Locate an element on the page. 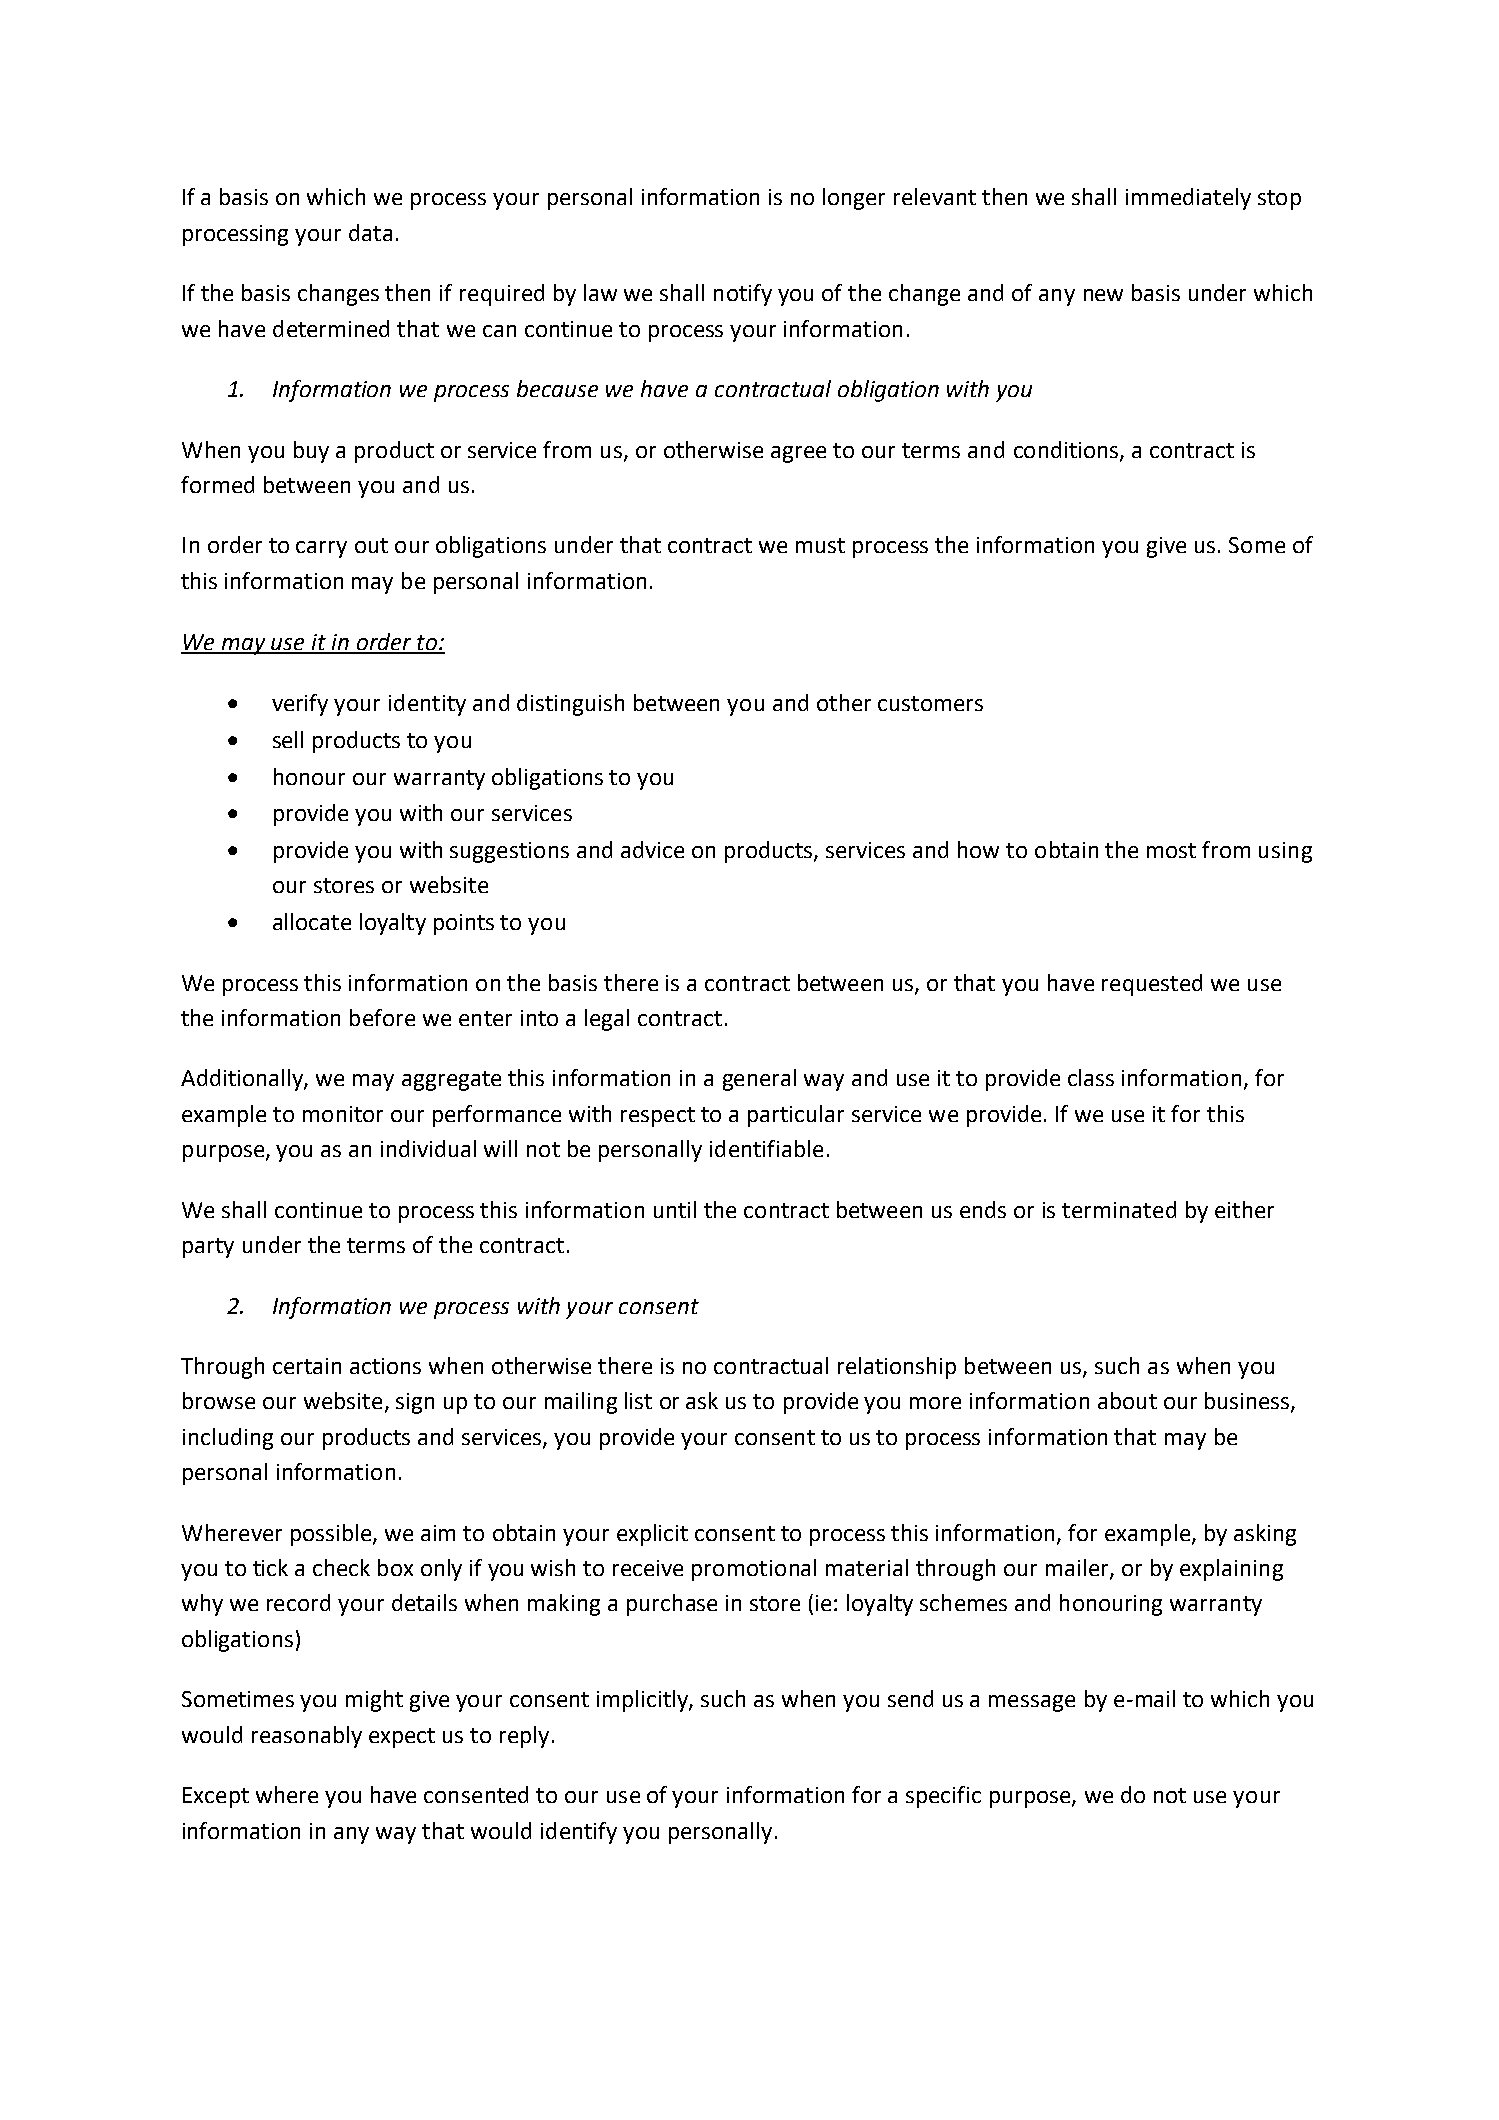  list is located at coordinates (638, 1400).
